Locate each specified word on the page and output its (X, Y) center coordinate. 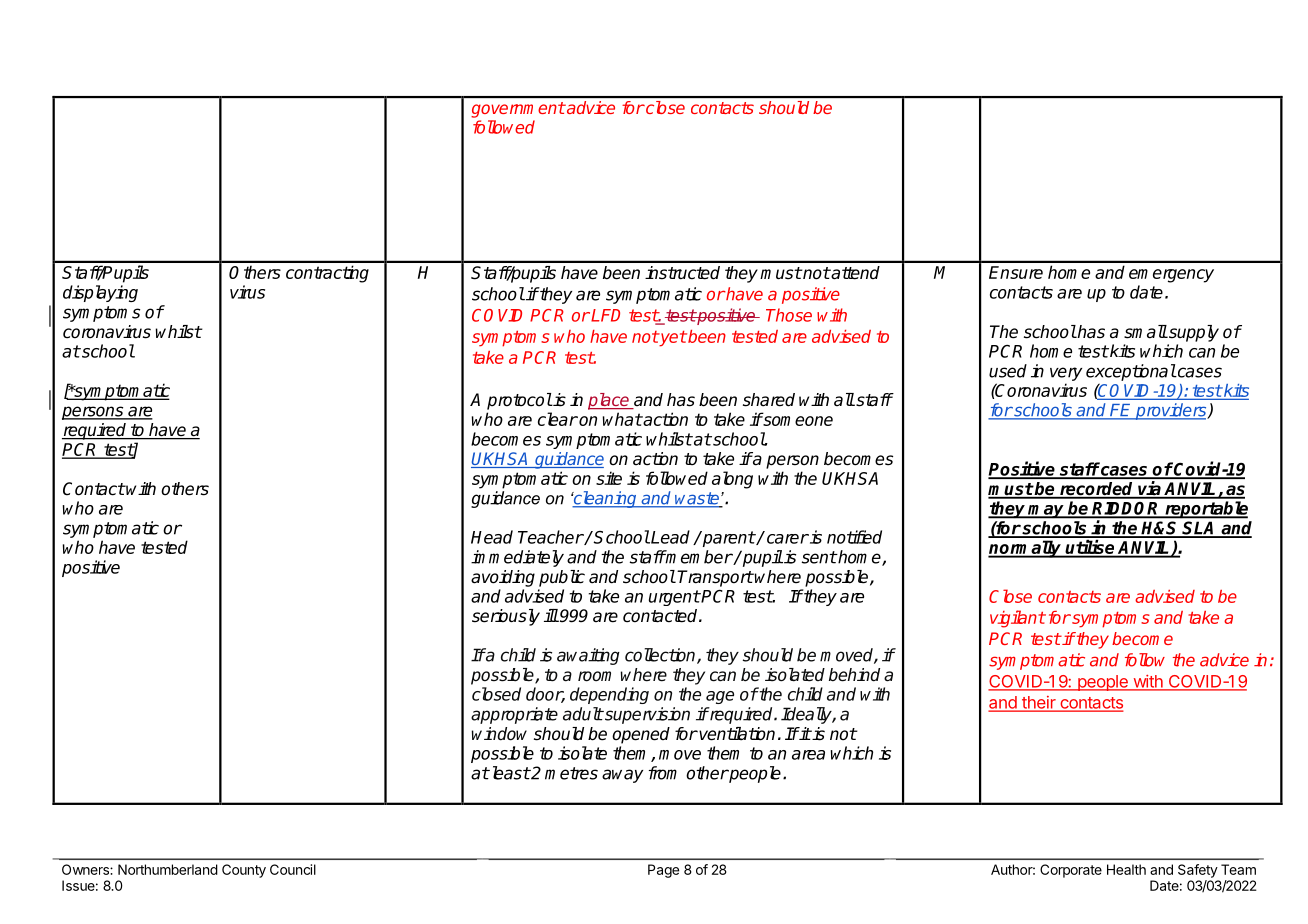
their (1039, 703)
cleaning (605, 499)
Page (663, 871)
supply (1193, 333)
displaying (100, 293)
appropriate (514, 715)
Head (492, 537)
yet (672, 339)
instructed (682, 273)
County (244, 871)
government (518, 110)
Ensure (1016, 272)
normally (1026, 549)
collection (661, 656)
